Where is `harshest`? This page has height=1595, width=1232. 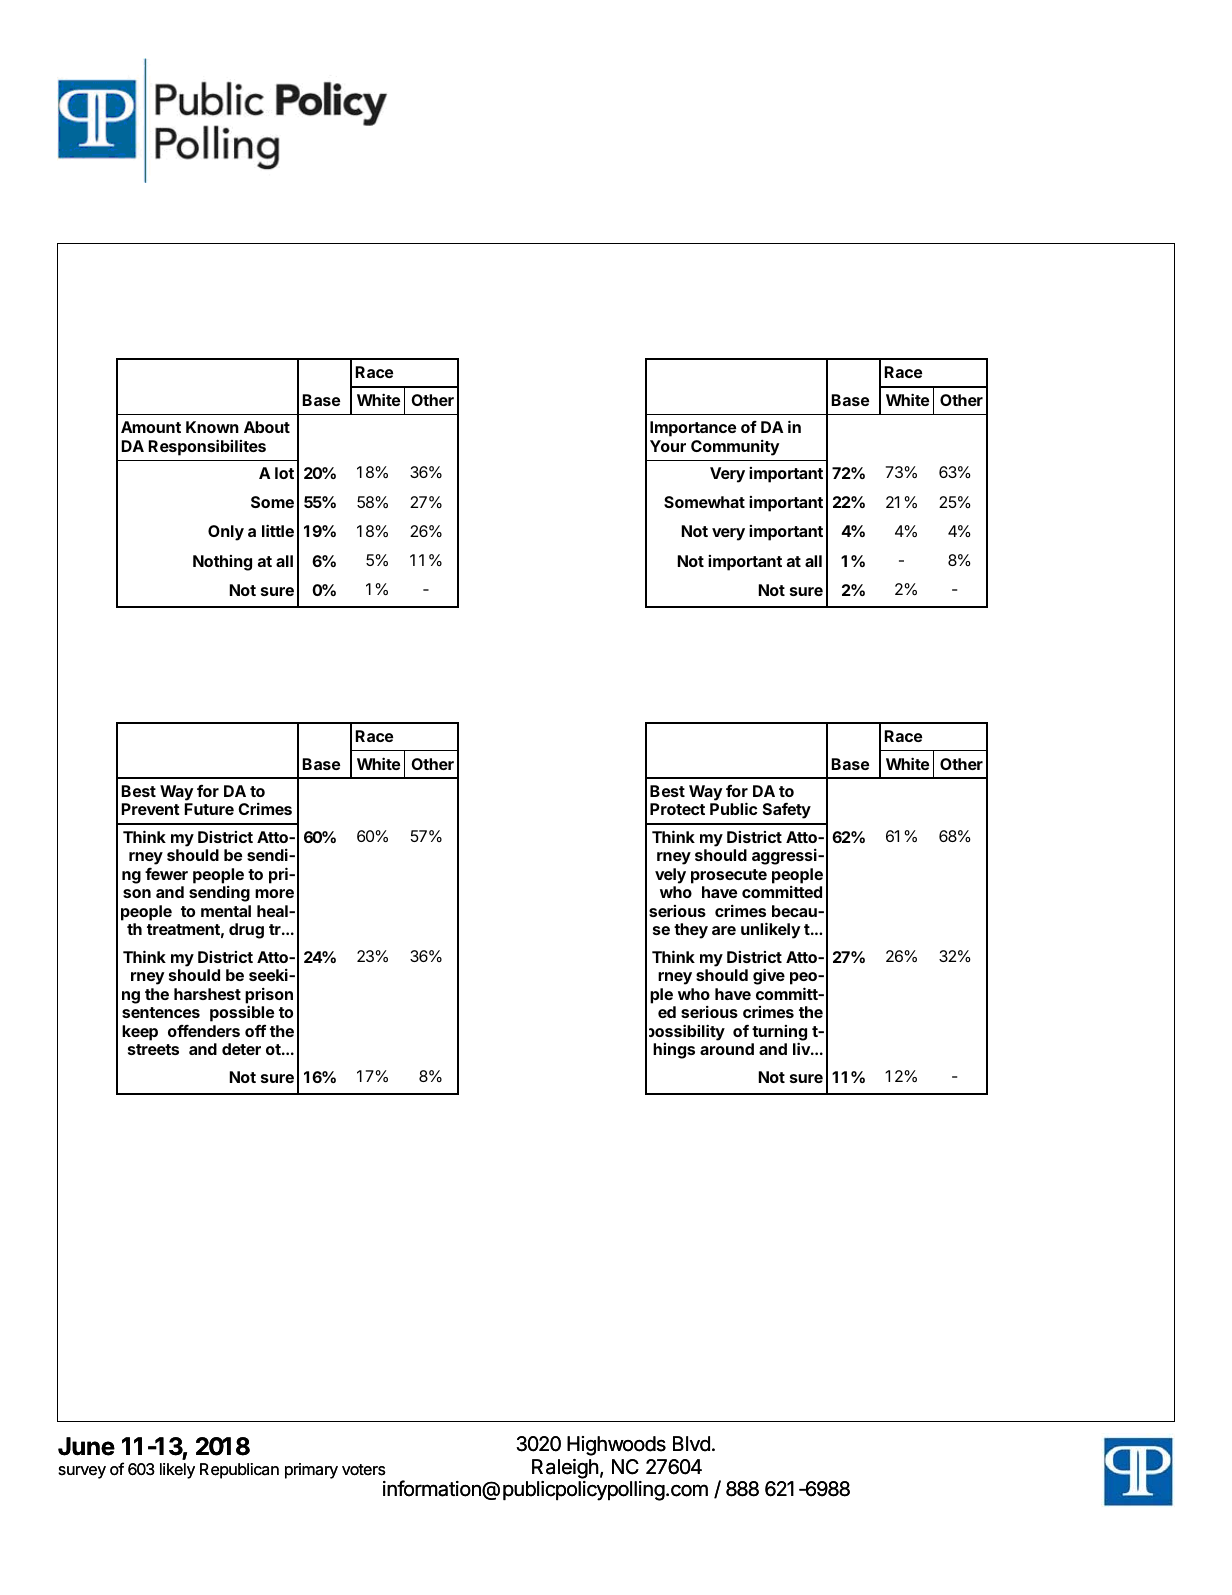
harshest is located at coordinates (207, 994).
